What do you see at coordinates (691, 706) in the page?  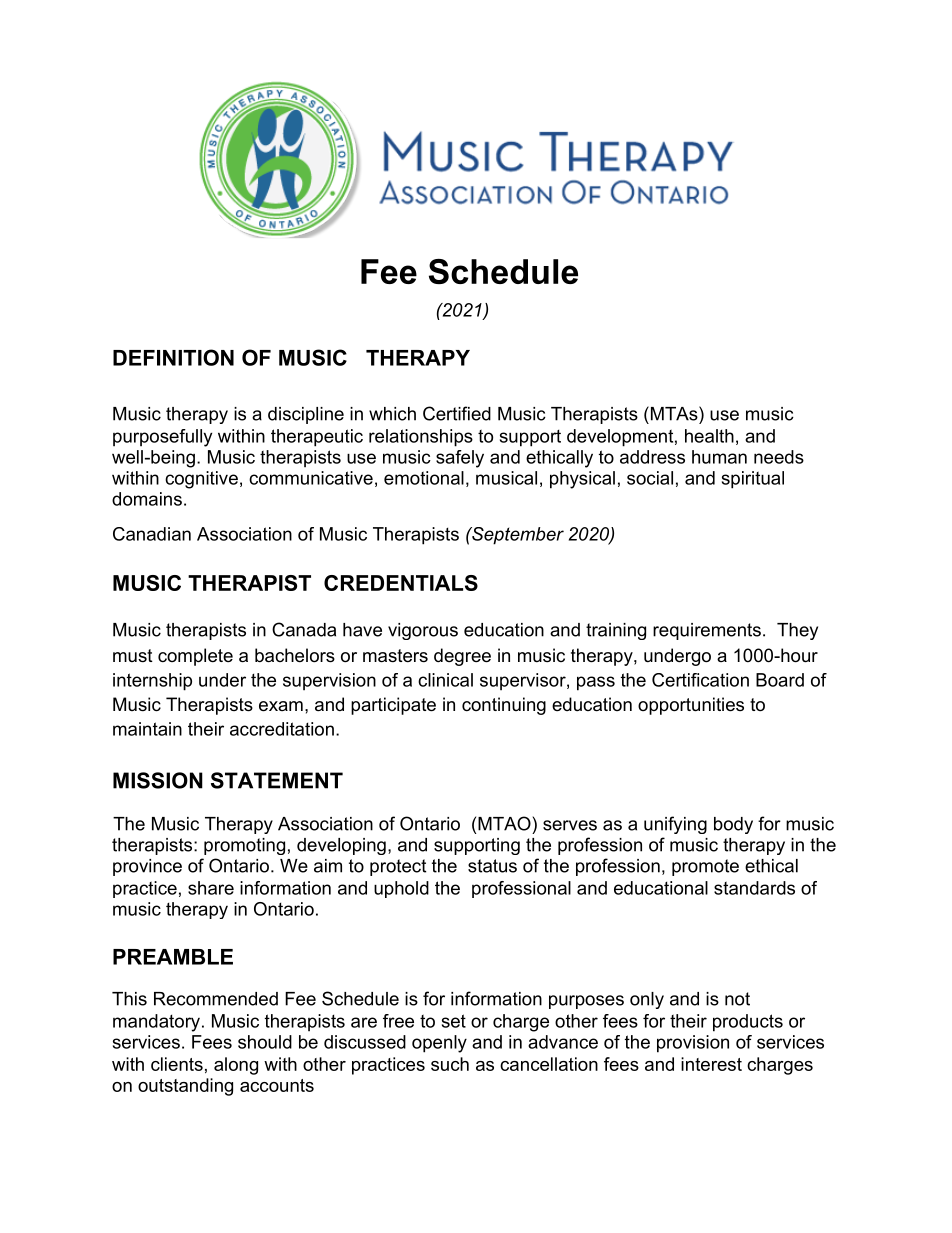 I see `opportunities` at bounding box center [691, 706].
